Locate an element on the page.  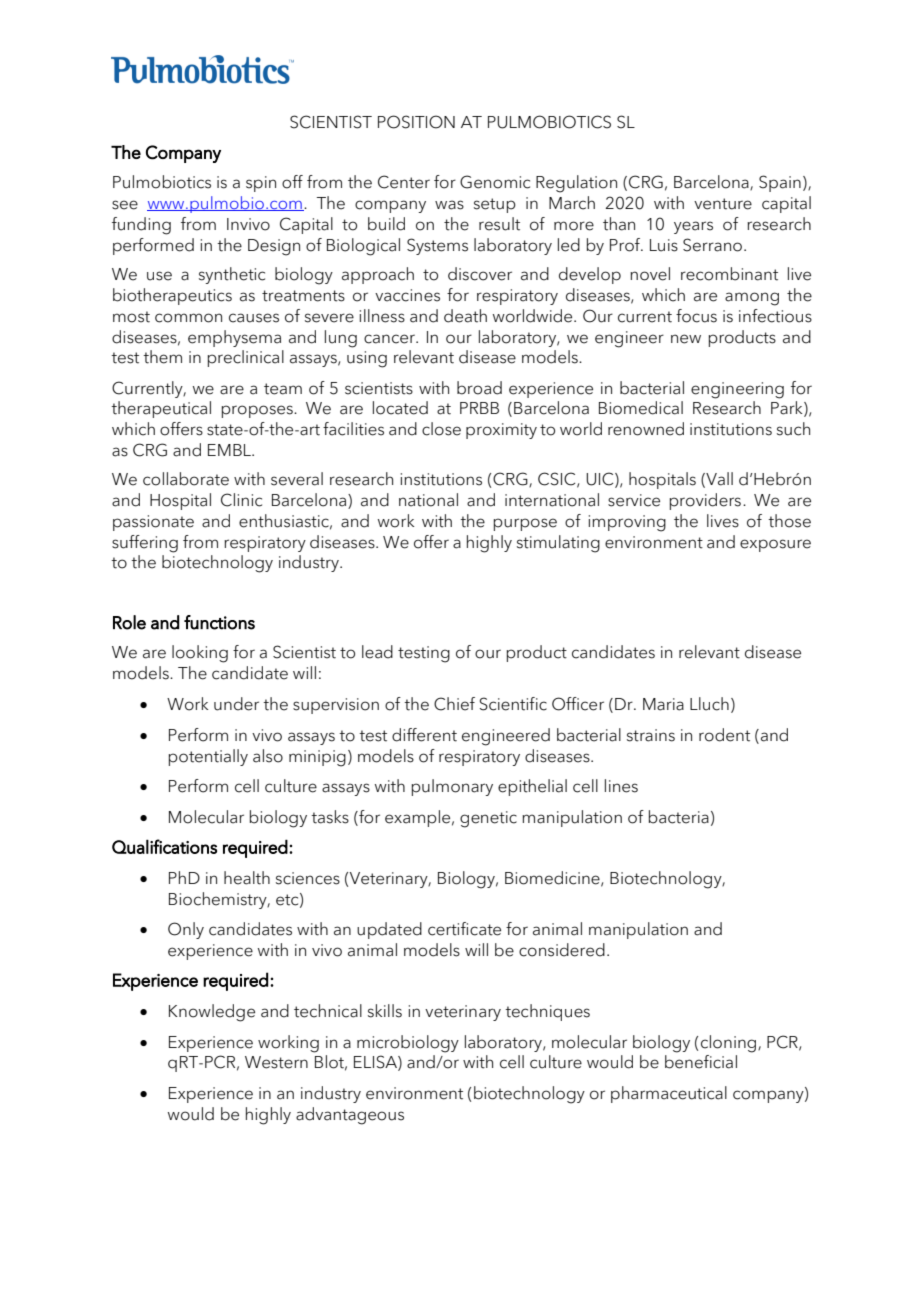
spin is located at coordinates (261, 184).
